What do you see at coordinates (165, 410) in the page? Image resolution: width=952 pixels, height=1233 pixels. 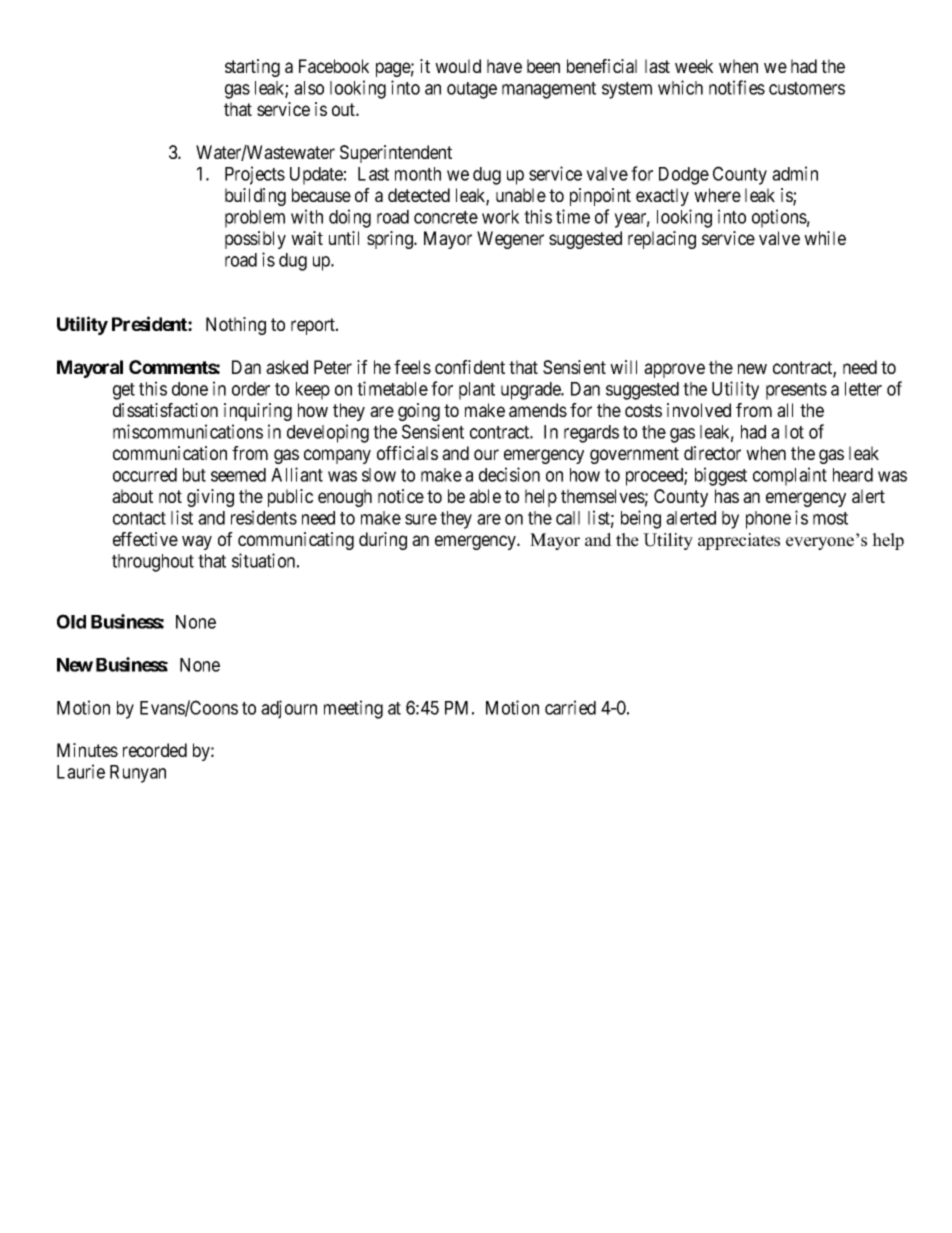 I see `dissatisfaction` at bounding box center [165, 410].
